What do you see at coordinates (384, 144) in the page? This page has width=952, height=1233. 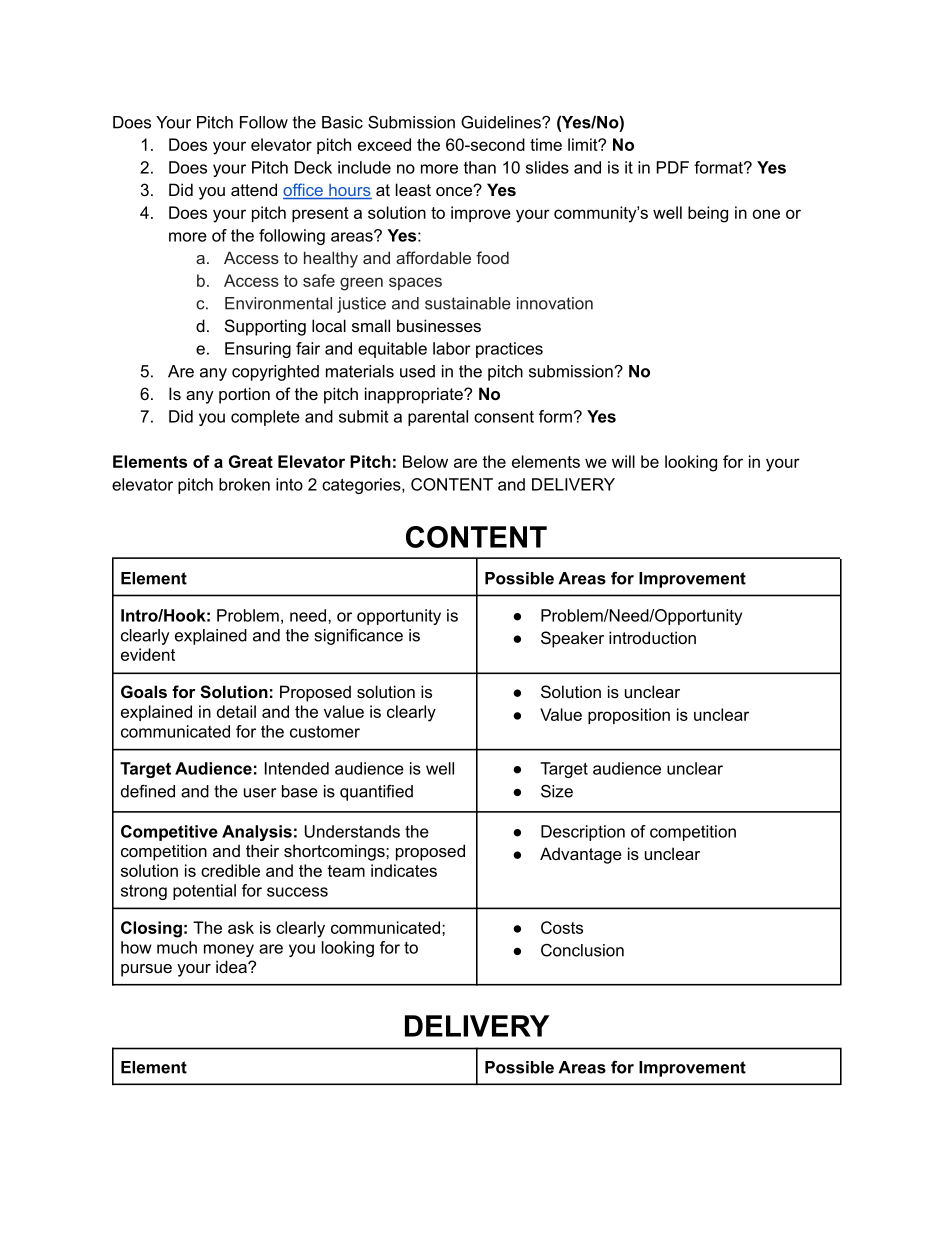 I see `exceed` at bounding box center [384, 144].
